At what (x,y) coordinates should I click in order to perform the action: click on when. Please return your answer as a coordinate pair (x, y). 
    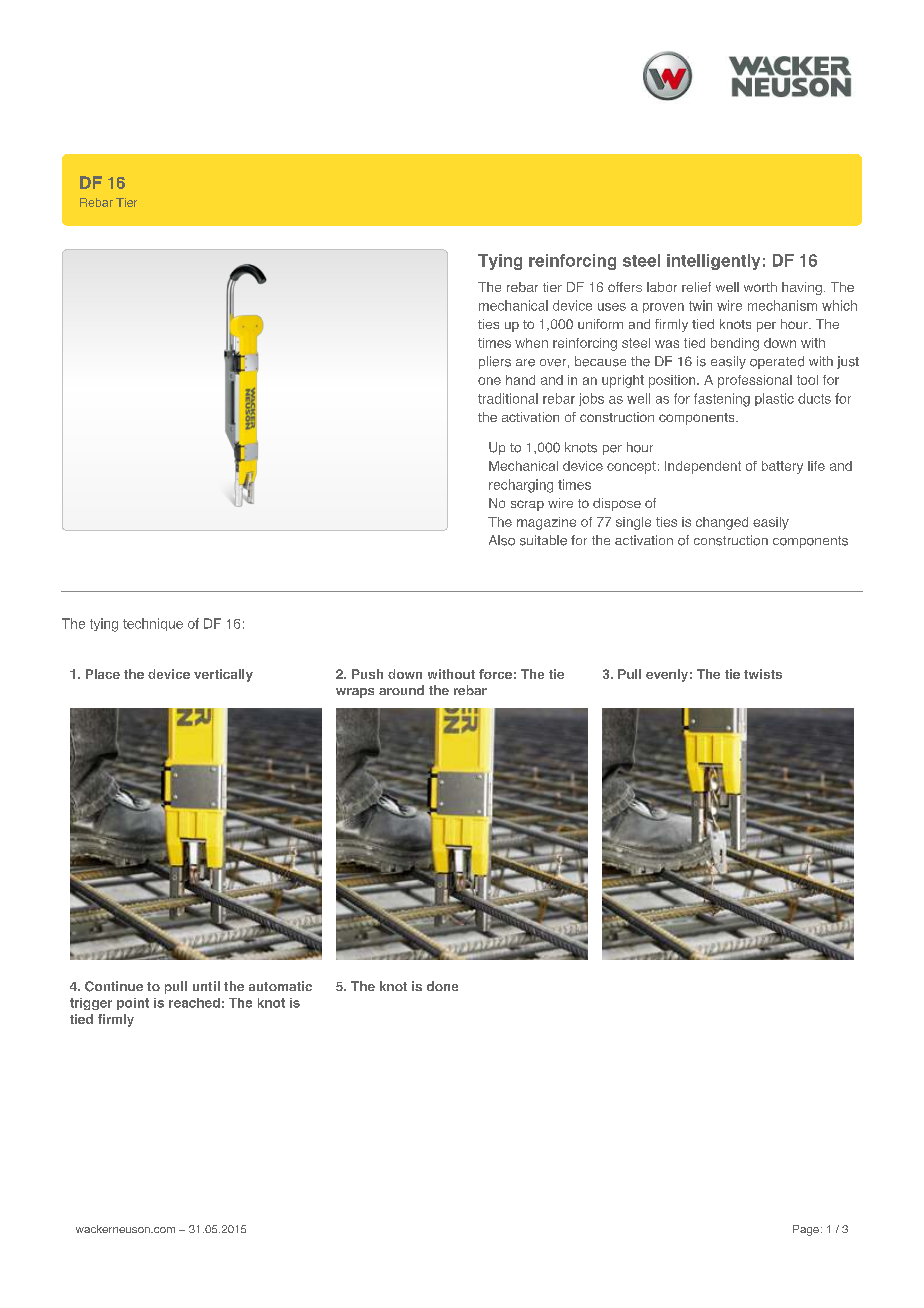
    Looking at the image, I should click on (531, 343).
